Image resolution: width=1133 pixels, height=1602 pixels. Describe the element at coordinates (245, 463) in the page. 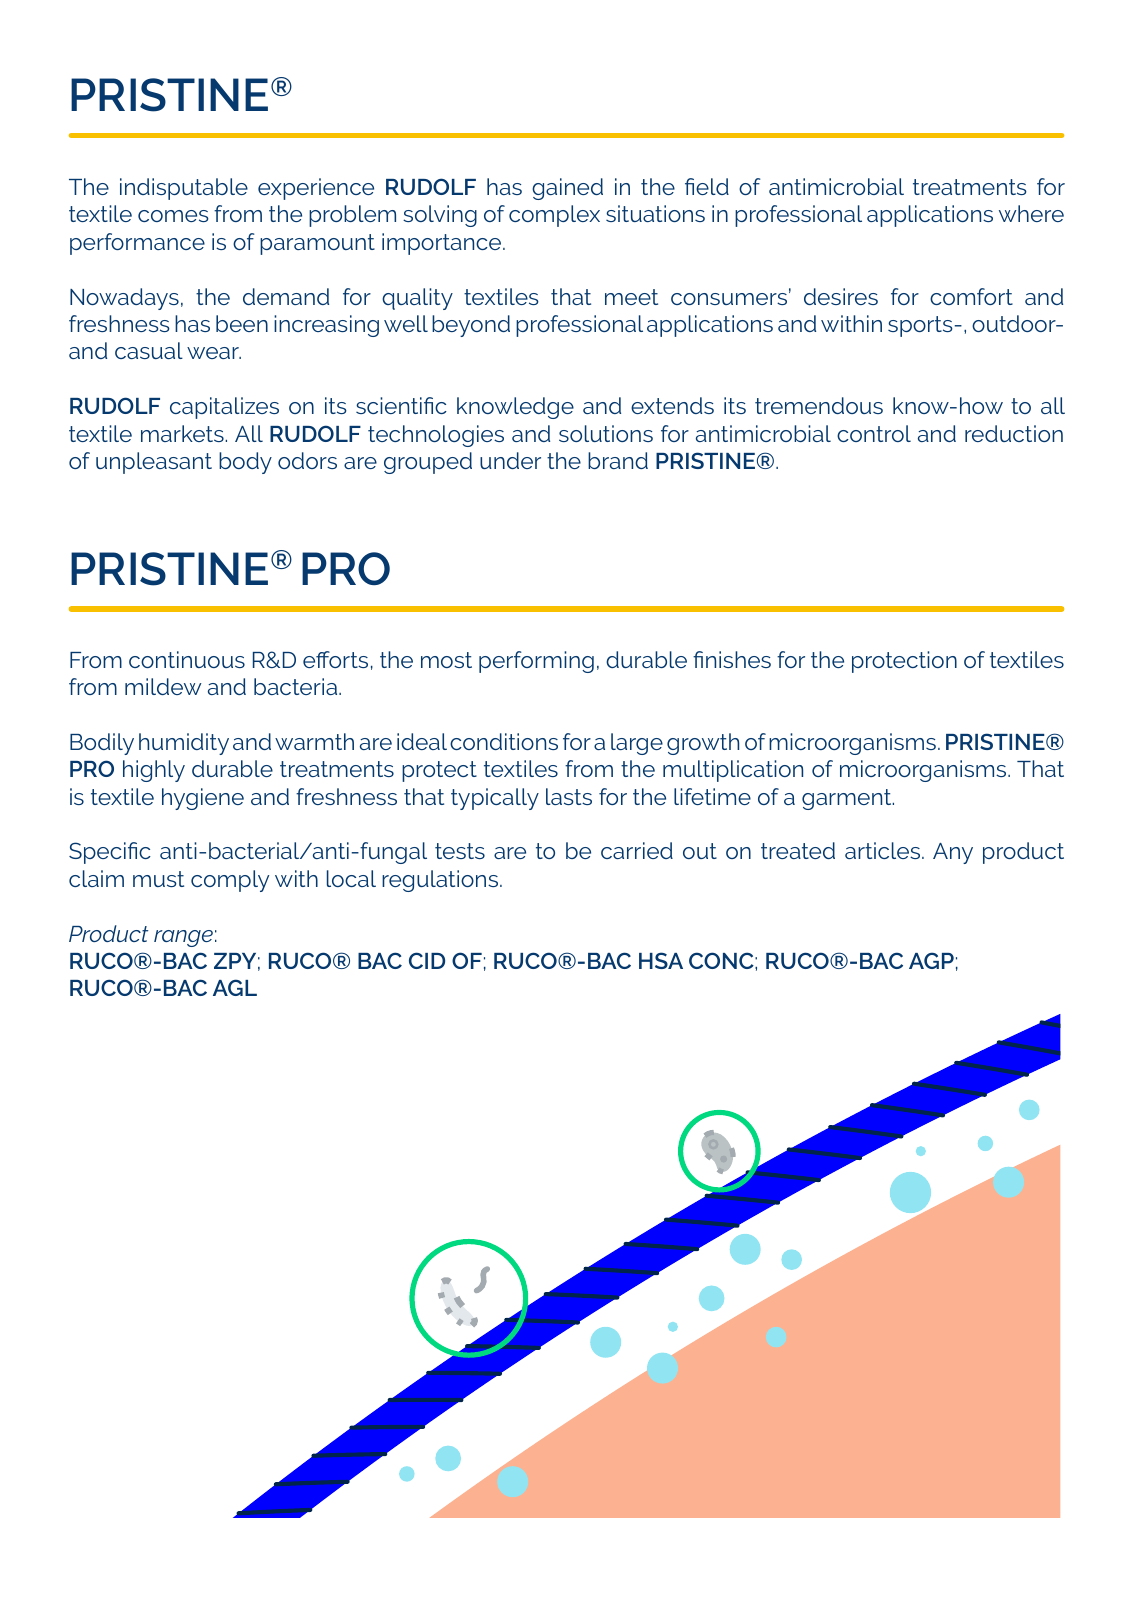

I see `body` at that location.
